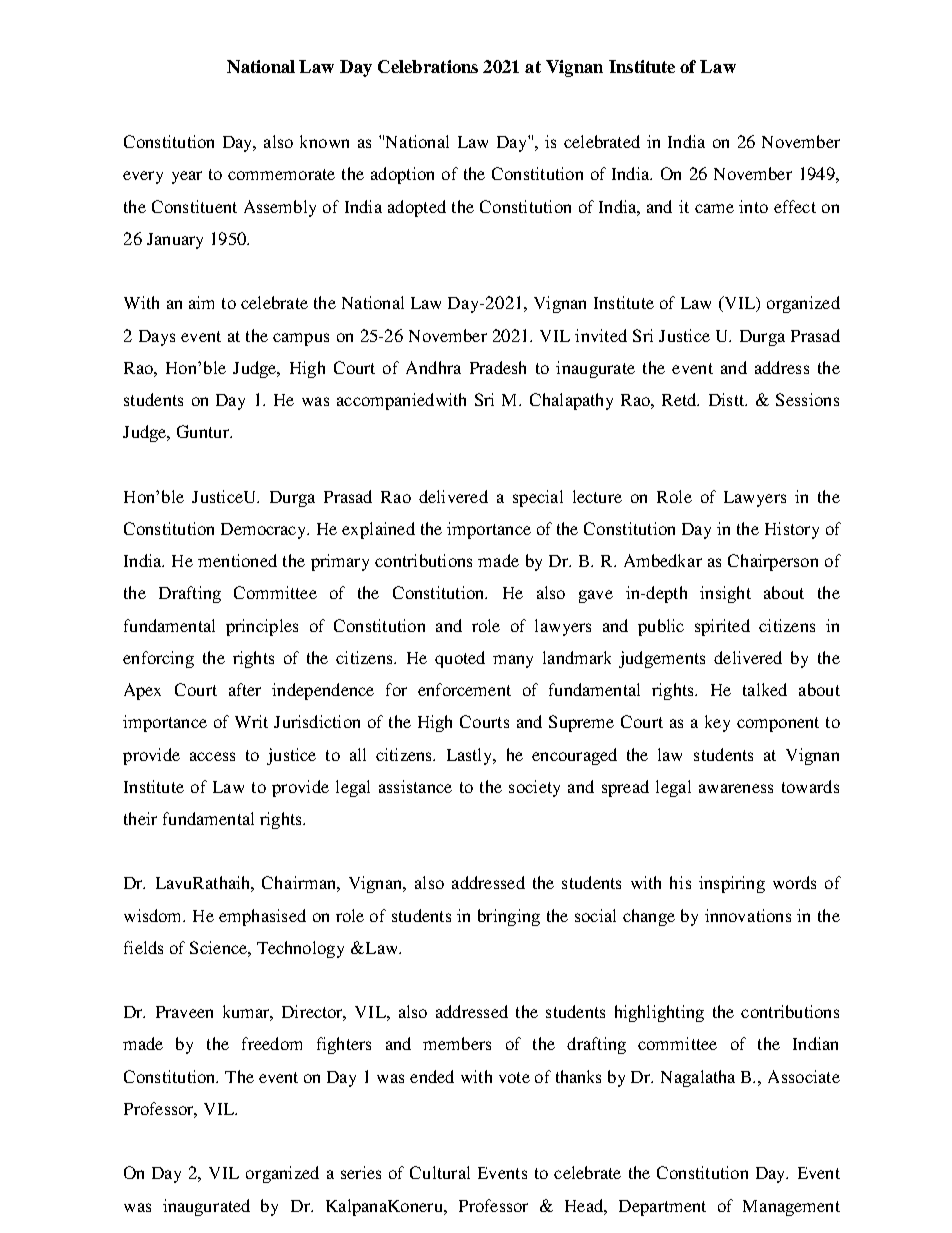  What do you see at coordinates (440, 1172) in the image?
I see `Cultural` at bounding box center [440, 1172].
